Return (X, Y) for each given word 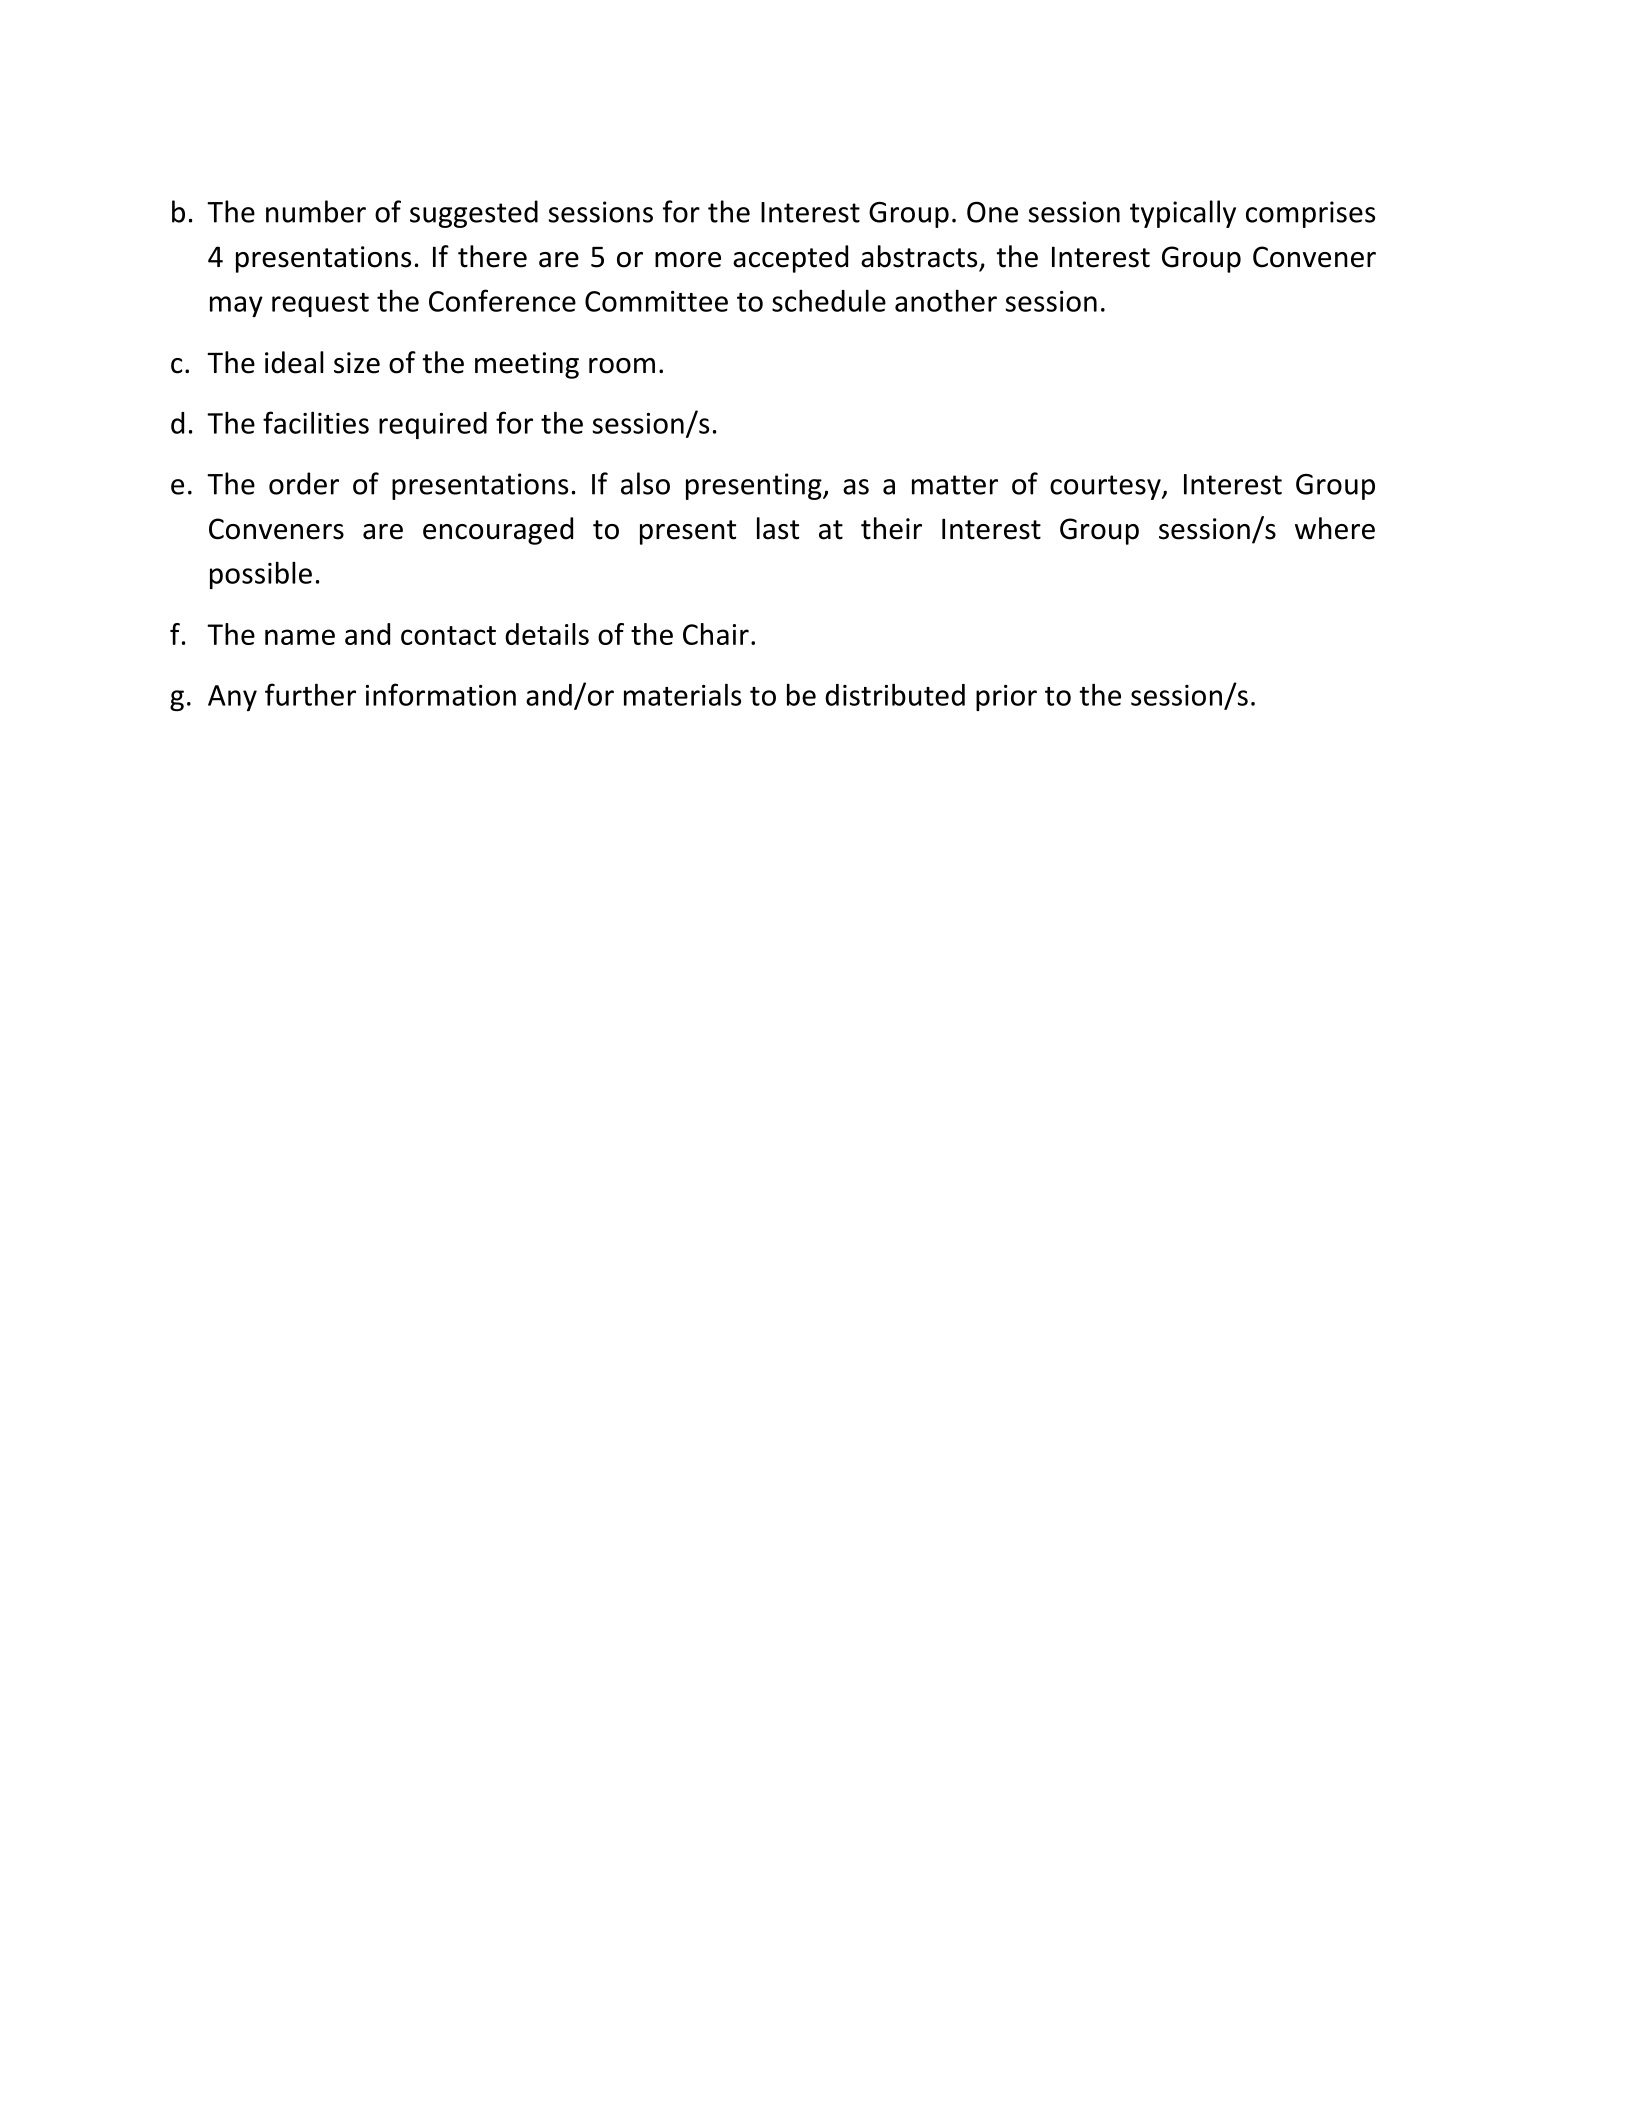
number (316, 211)
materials (682, 694)
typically (1183, 214)
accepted (790, 259)
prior (1006, 698)
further (310, 694)
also (645, 483)
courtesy (1106, 487)
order (304, 483)
